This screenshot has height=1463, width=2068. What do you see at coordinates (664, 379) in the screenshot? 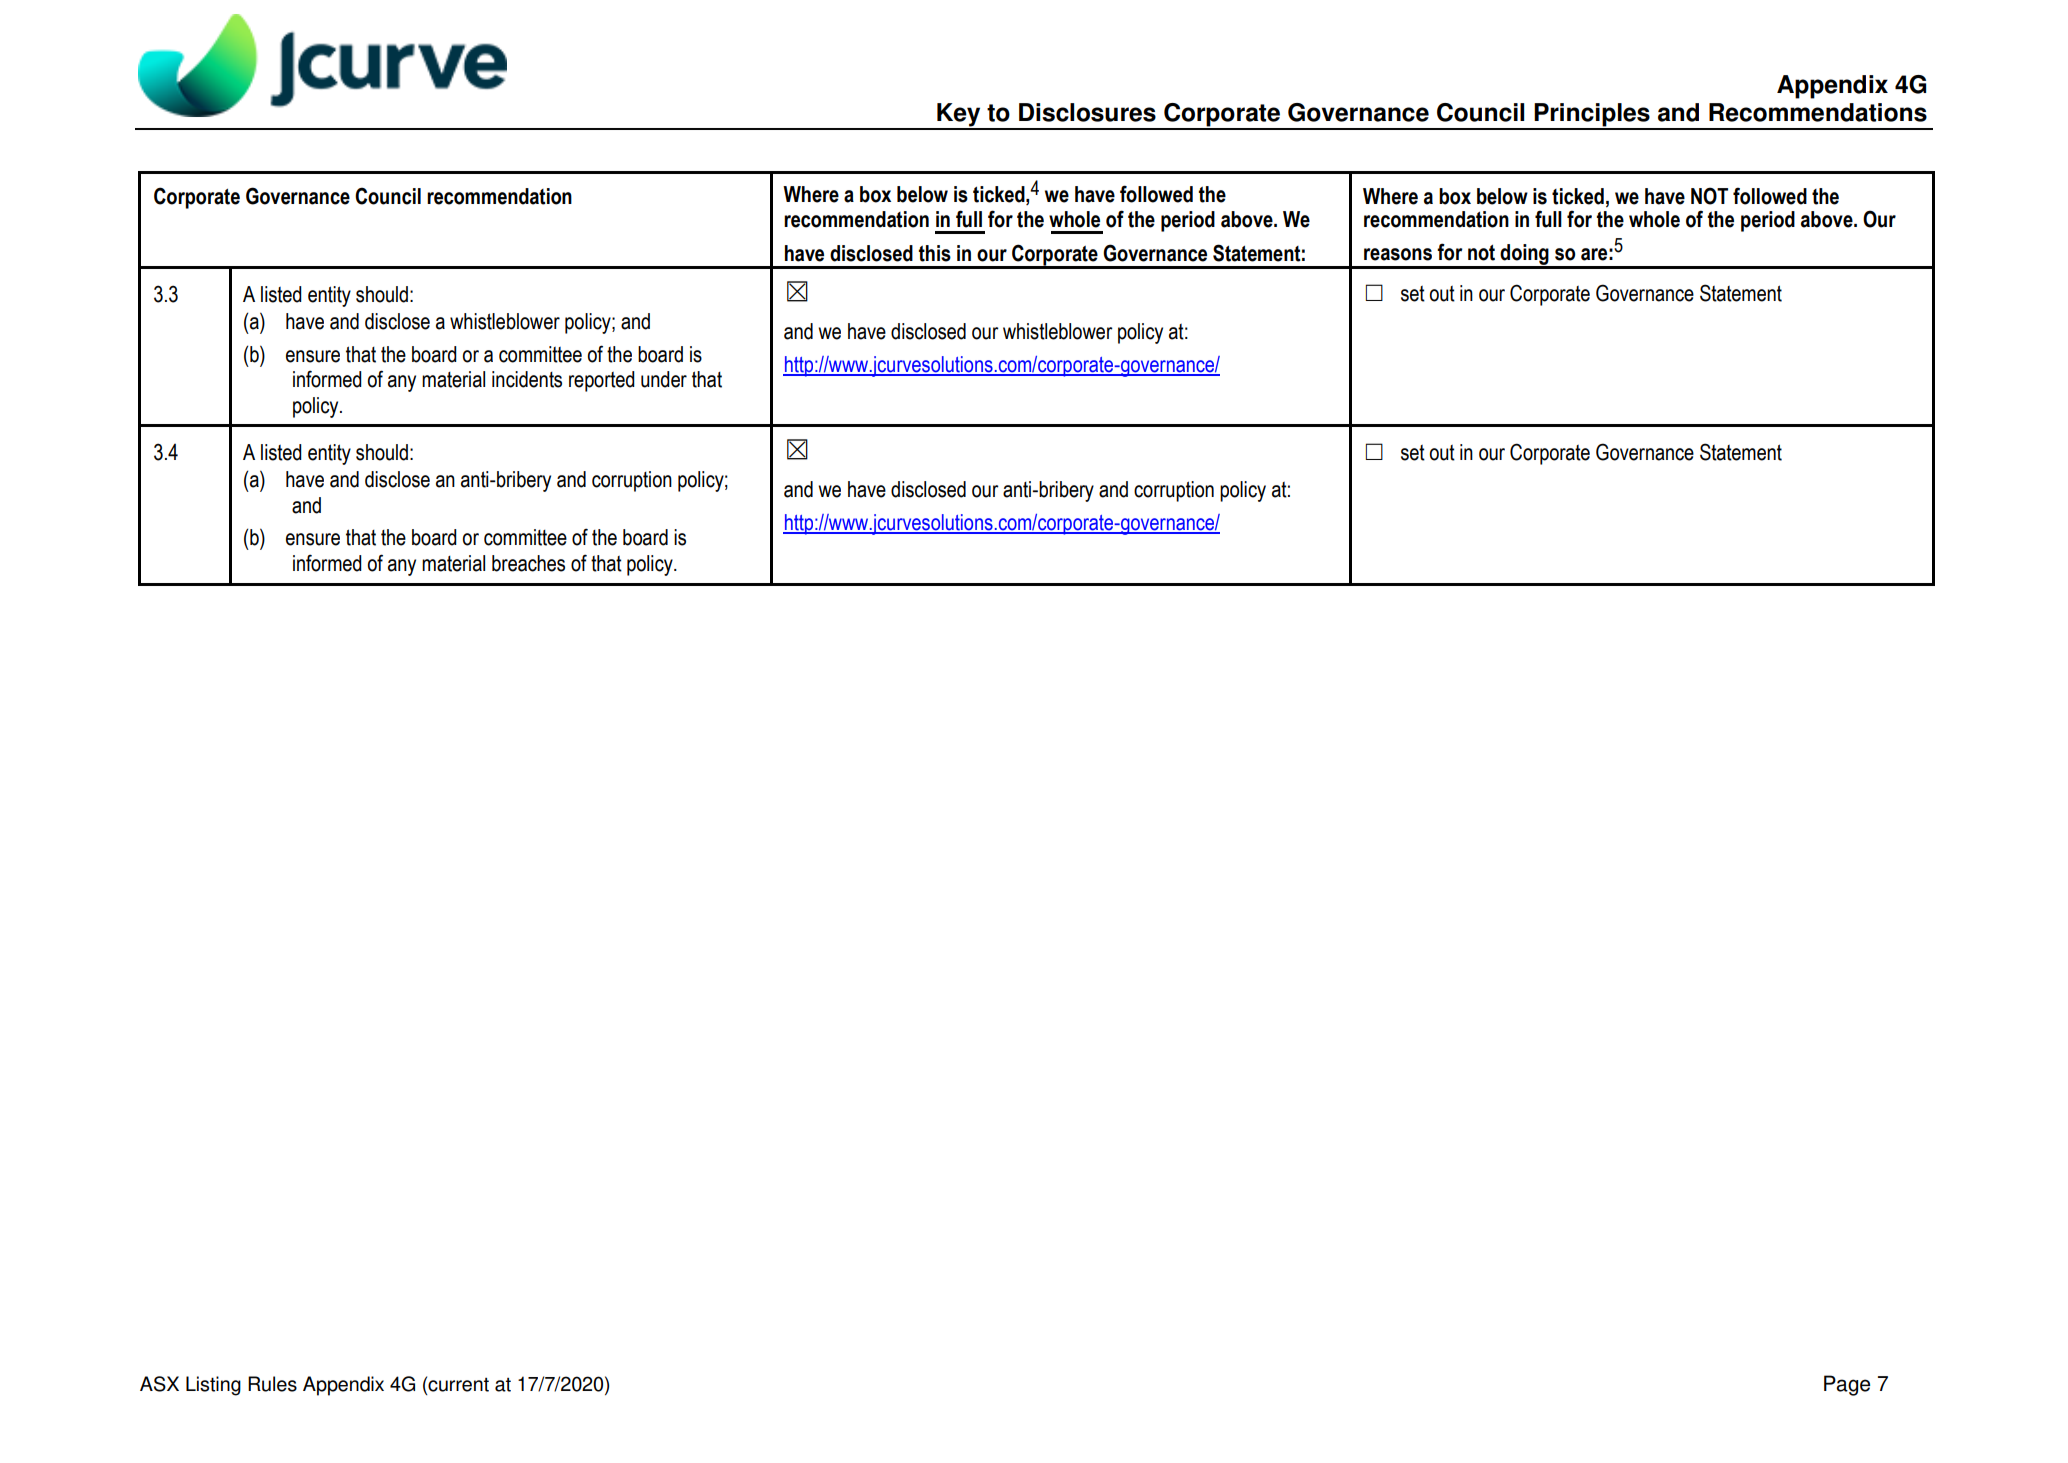
I see `under` at bounding box center [664, 379].
